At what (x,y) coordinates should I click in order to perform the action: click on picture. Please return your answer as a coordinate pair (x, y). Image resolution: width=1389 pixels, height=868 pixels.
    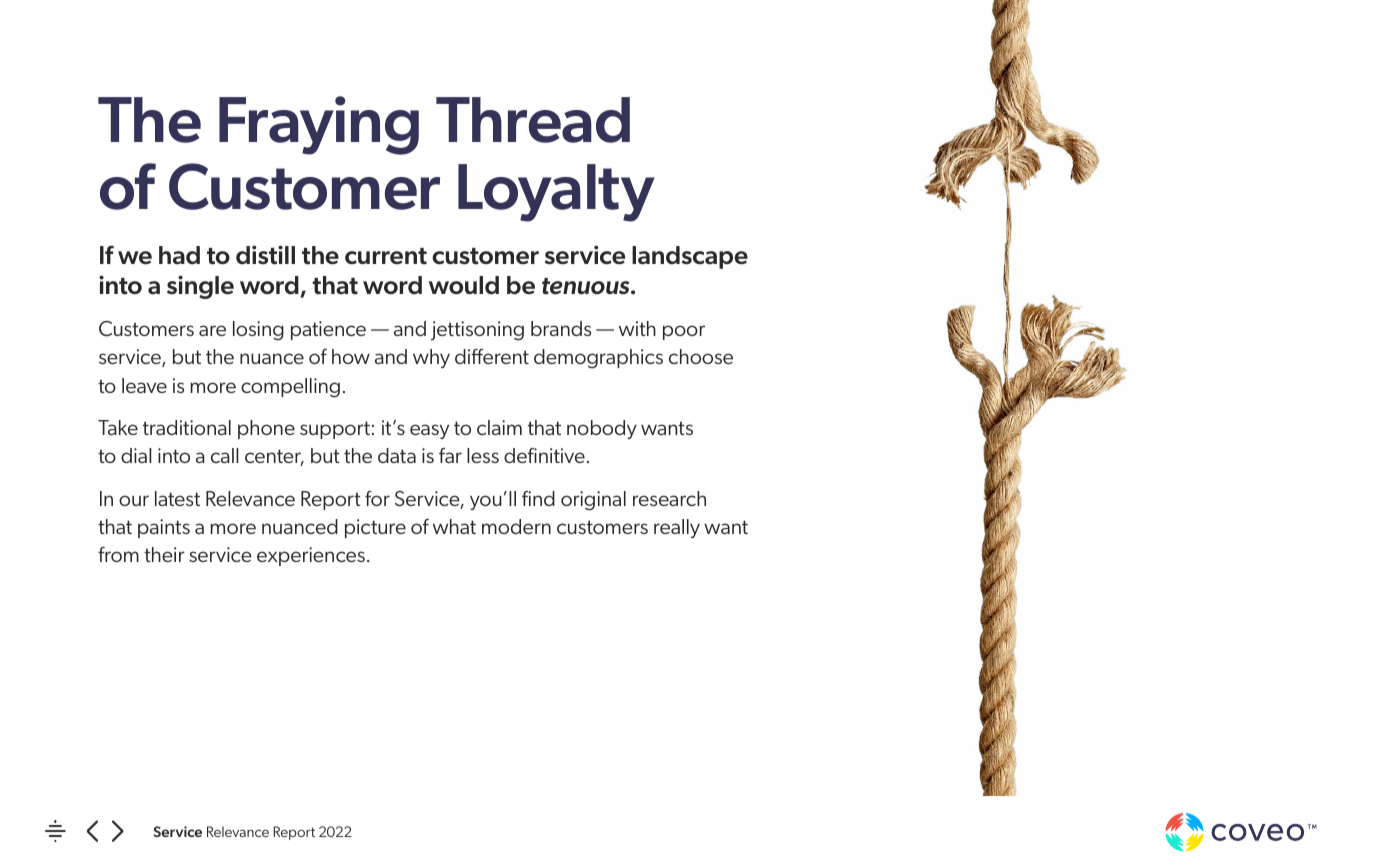
    Looking at the image, I should click on (375, 528).
